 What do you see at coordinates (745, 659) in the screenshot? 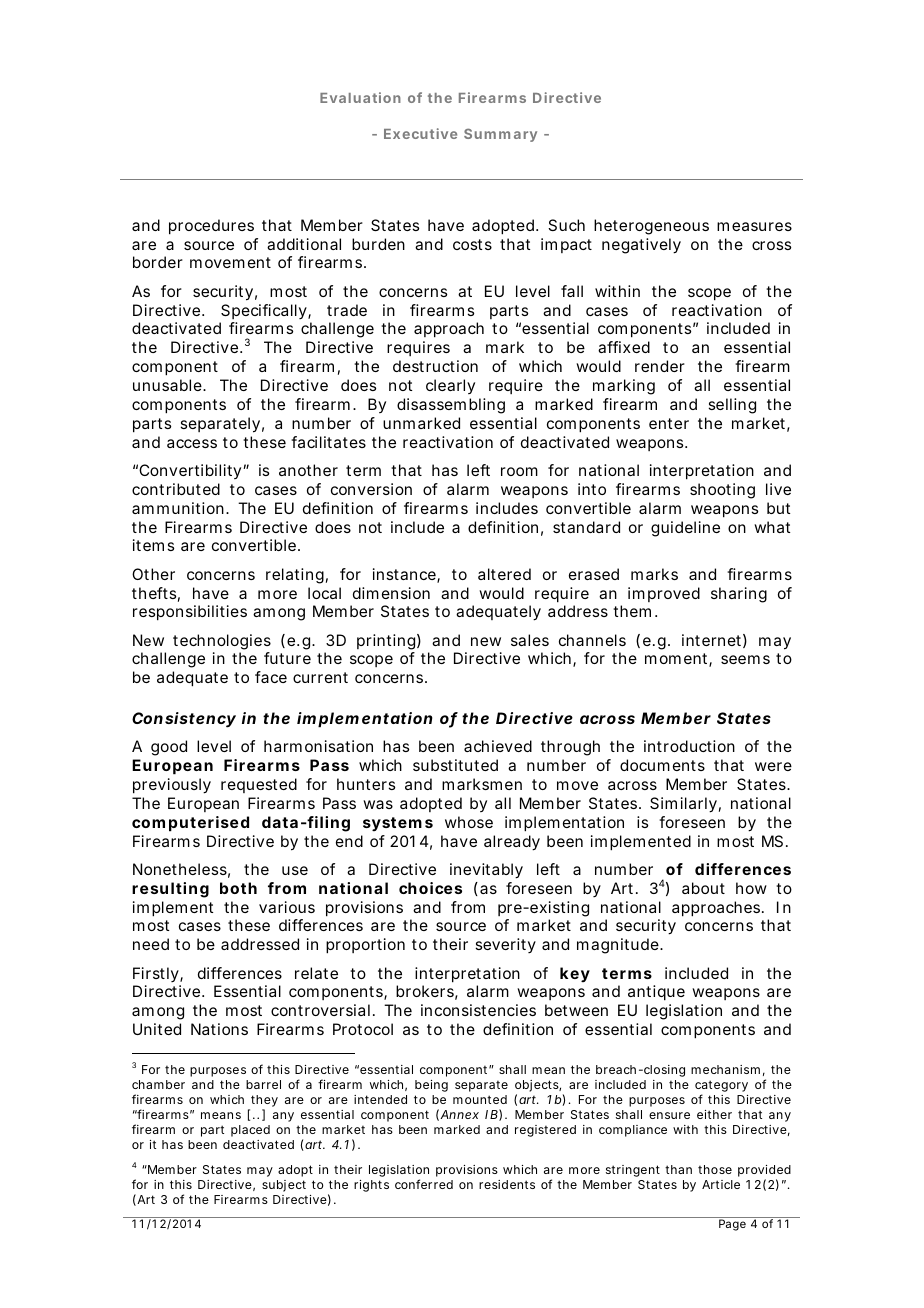
I see `seems` at bounding box center [745, 659].
